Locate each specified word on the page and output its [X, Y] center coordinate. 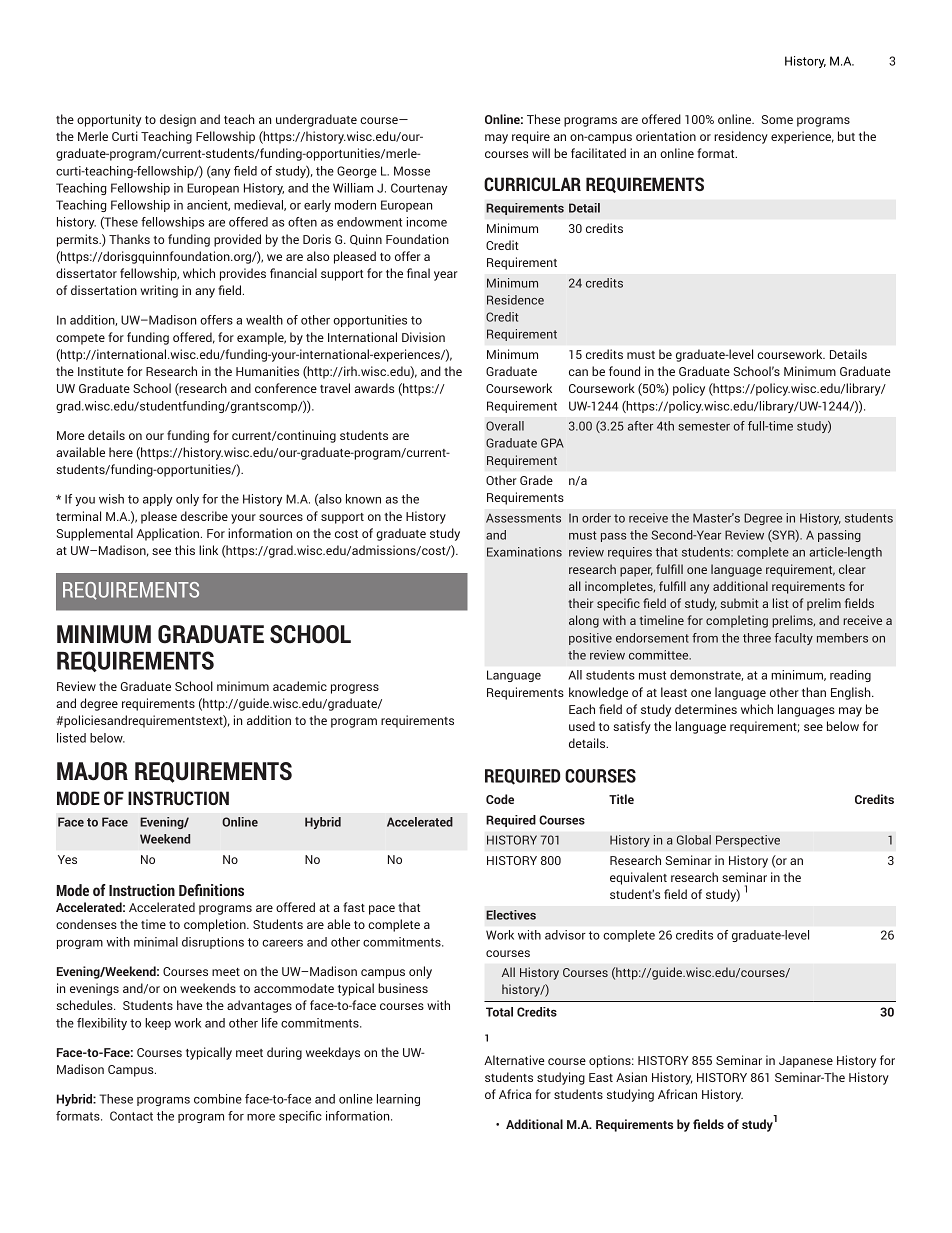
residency [741, 137]
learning [398, 1100]
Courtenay [419, 189]
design [178, 120]
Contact [131, 1116]
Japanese [806, 1062]
